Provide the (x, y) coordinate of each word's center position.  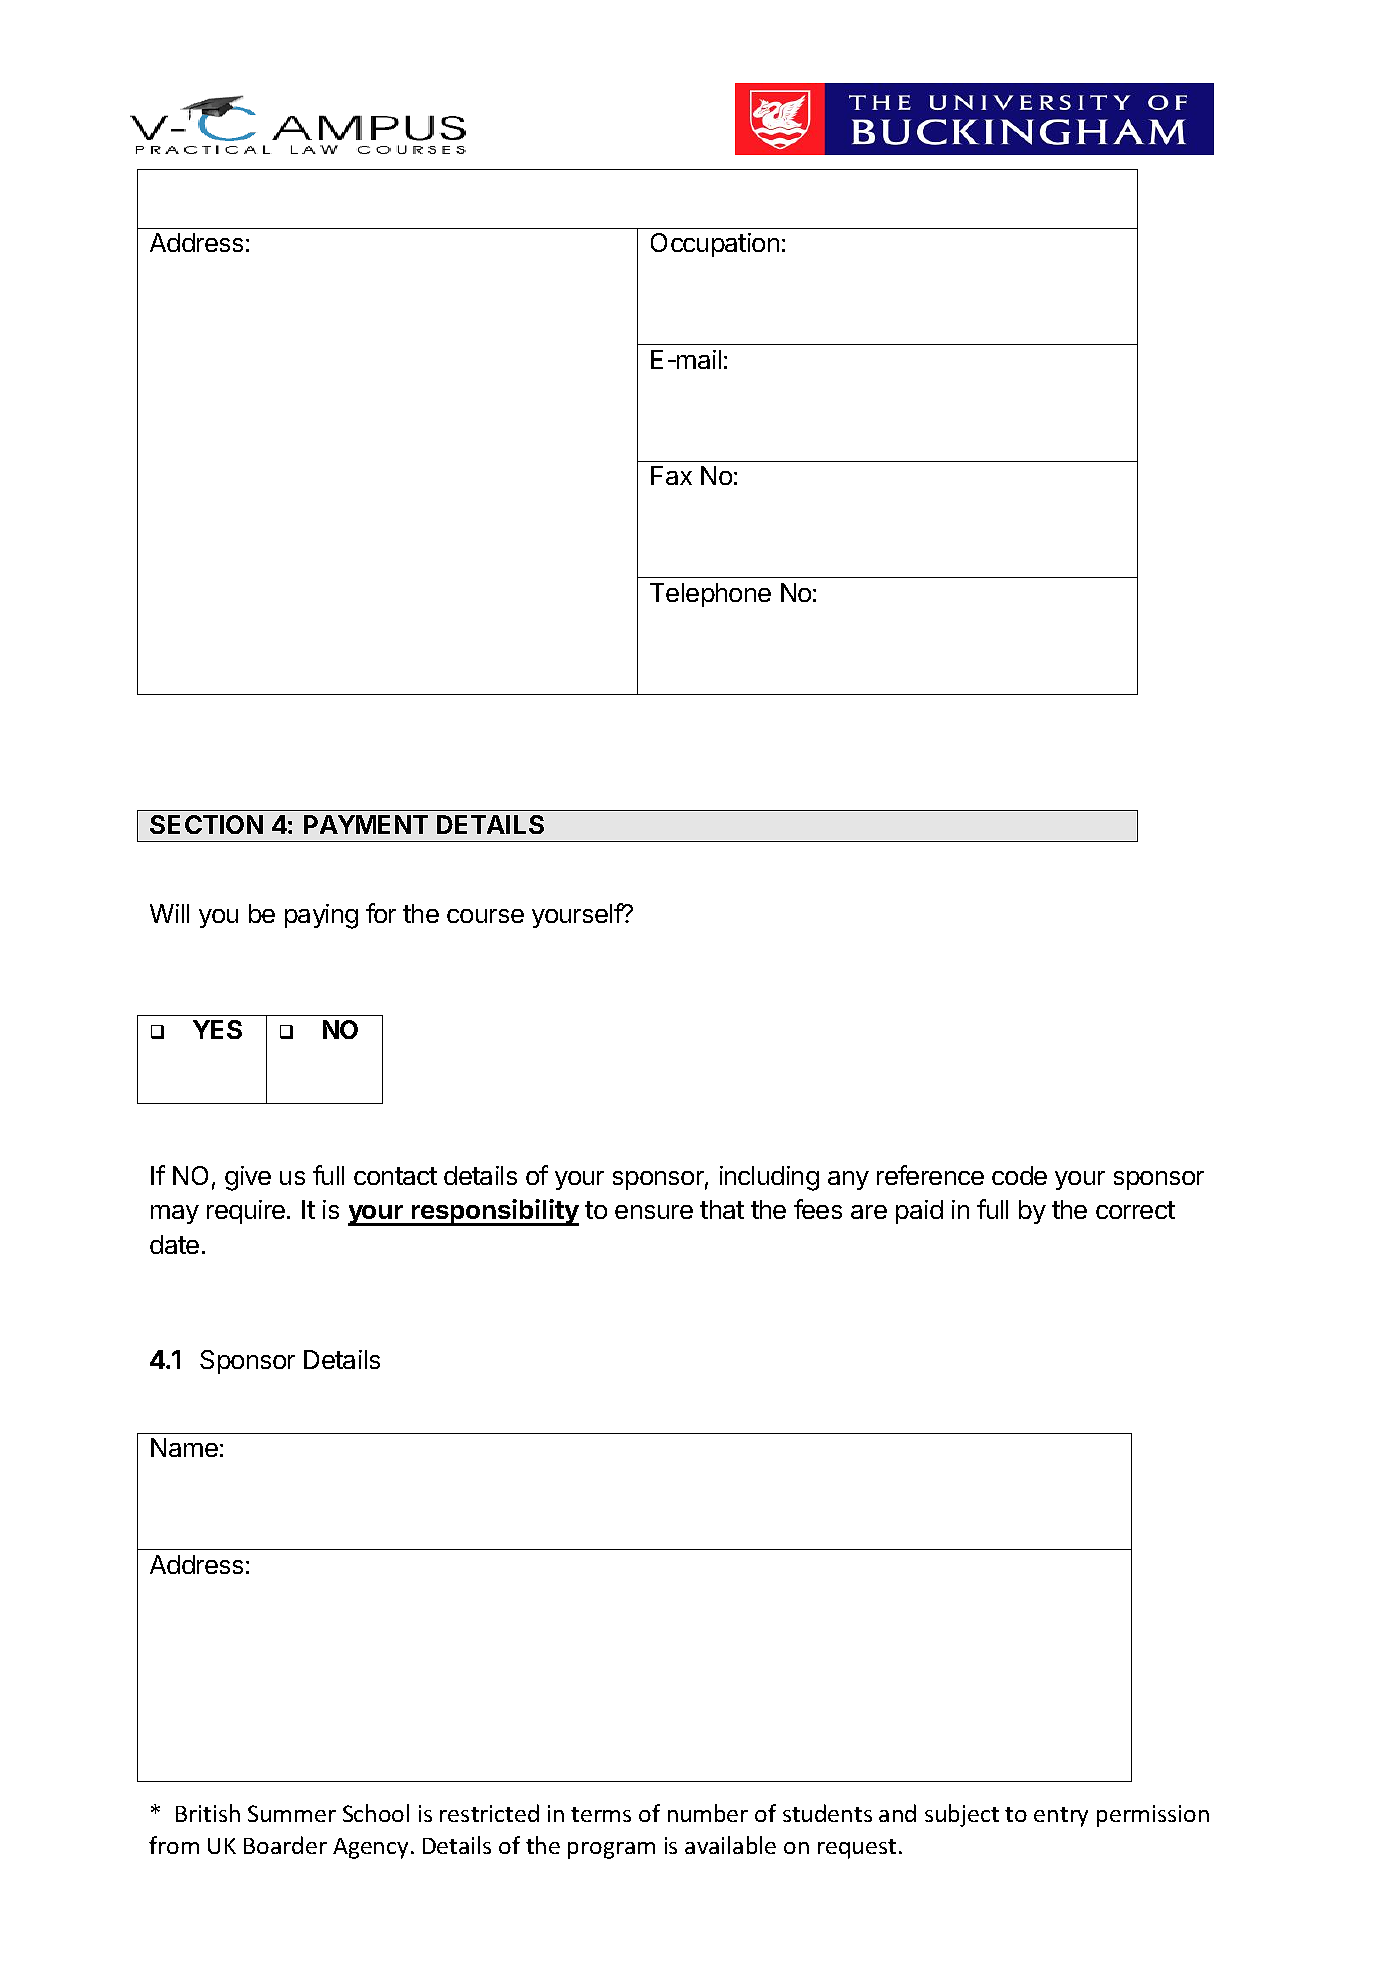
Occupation (715, 245)
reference (930, 1175)
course (485, 916)
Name (184, 1447)
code (1019, 1175)
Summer (292, 1813)
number (708, 1813)
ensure (654, 1212)
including (769, 1178)
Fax (671, 475)
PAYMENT (366, 824)
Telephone (710, 595)
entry (1061, 1817)
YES (217, 1029)
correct (1135, 1210)
